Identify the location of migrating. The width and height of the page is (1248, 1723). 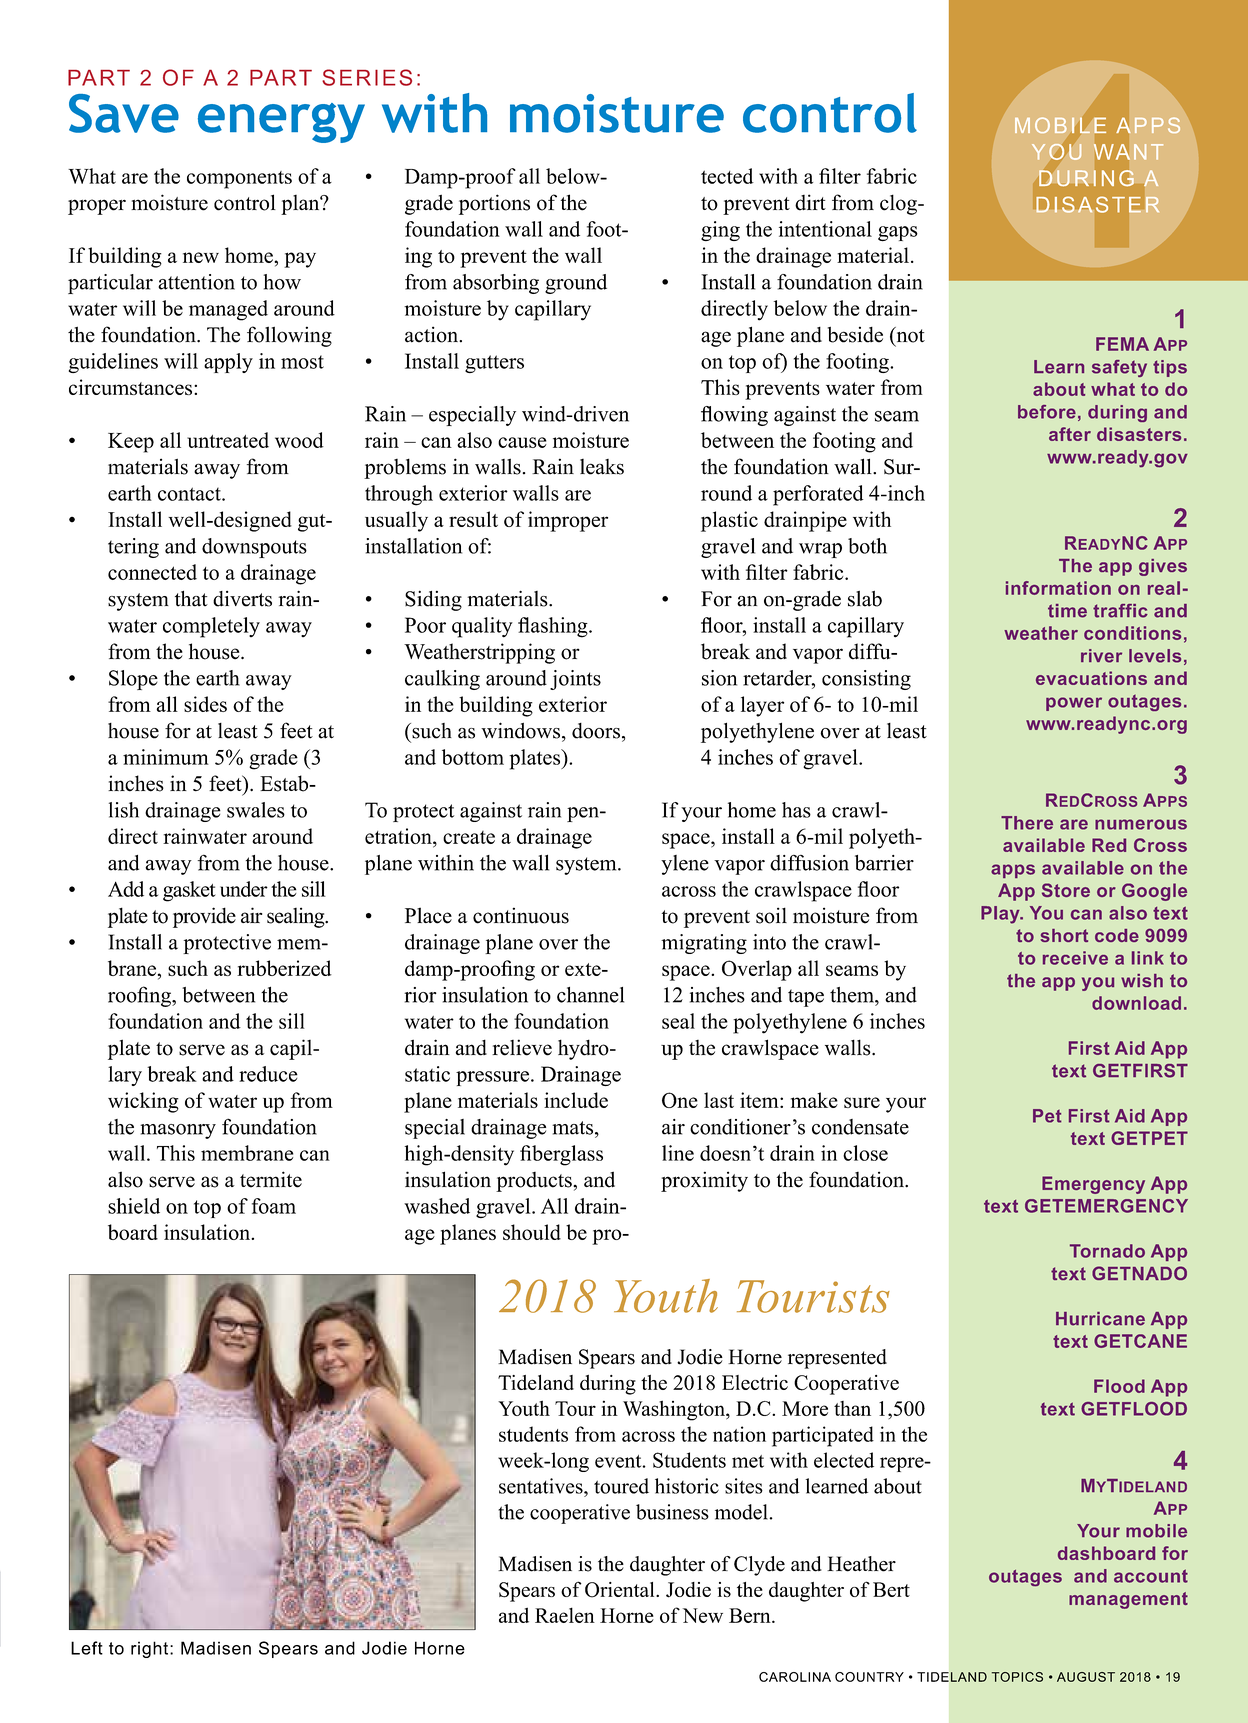
(704, 944).
